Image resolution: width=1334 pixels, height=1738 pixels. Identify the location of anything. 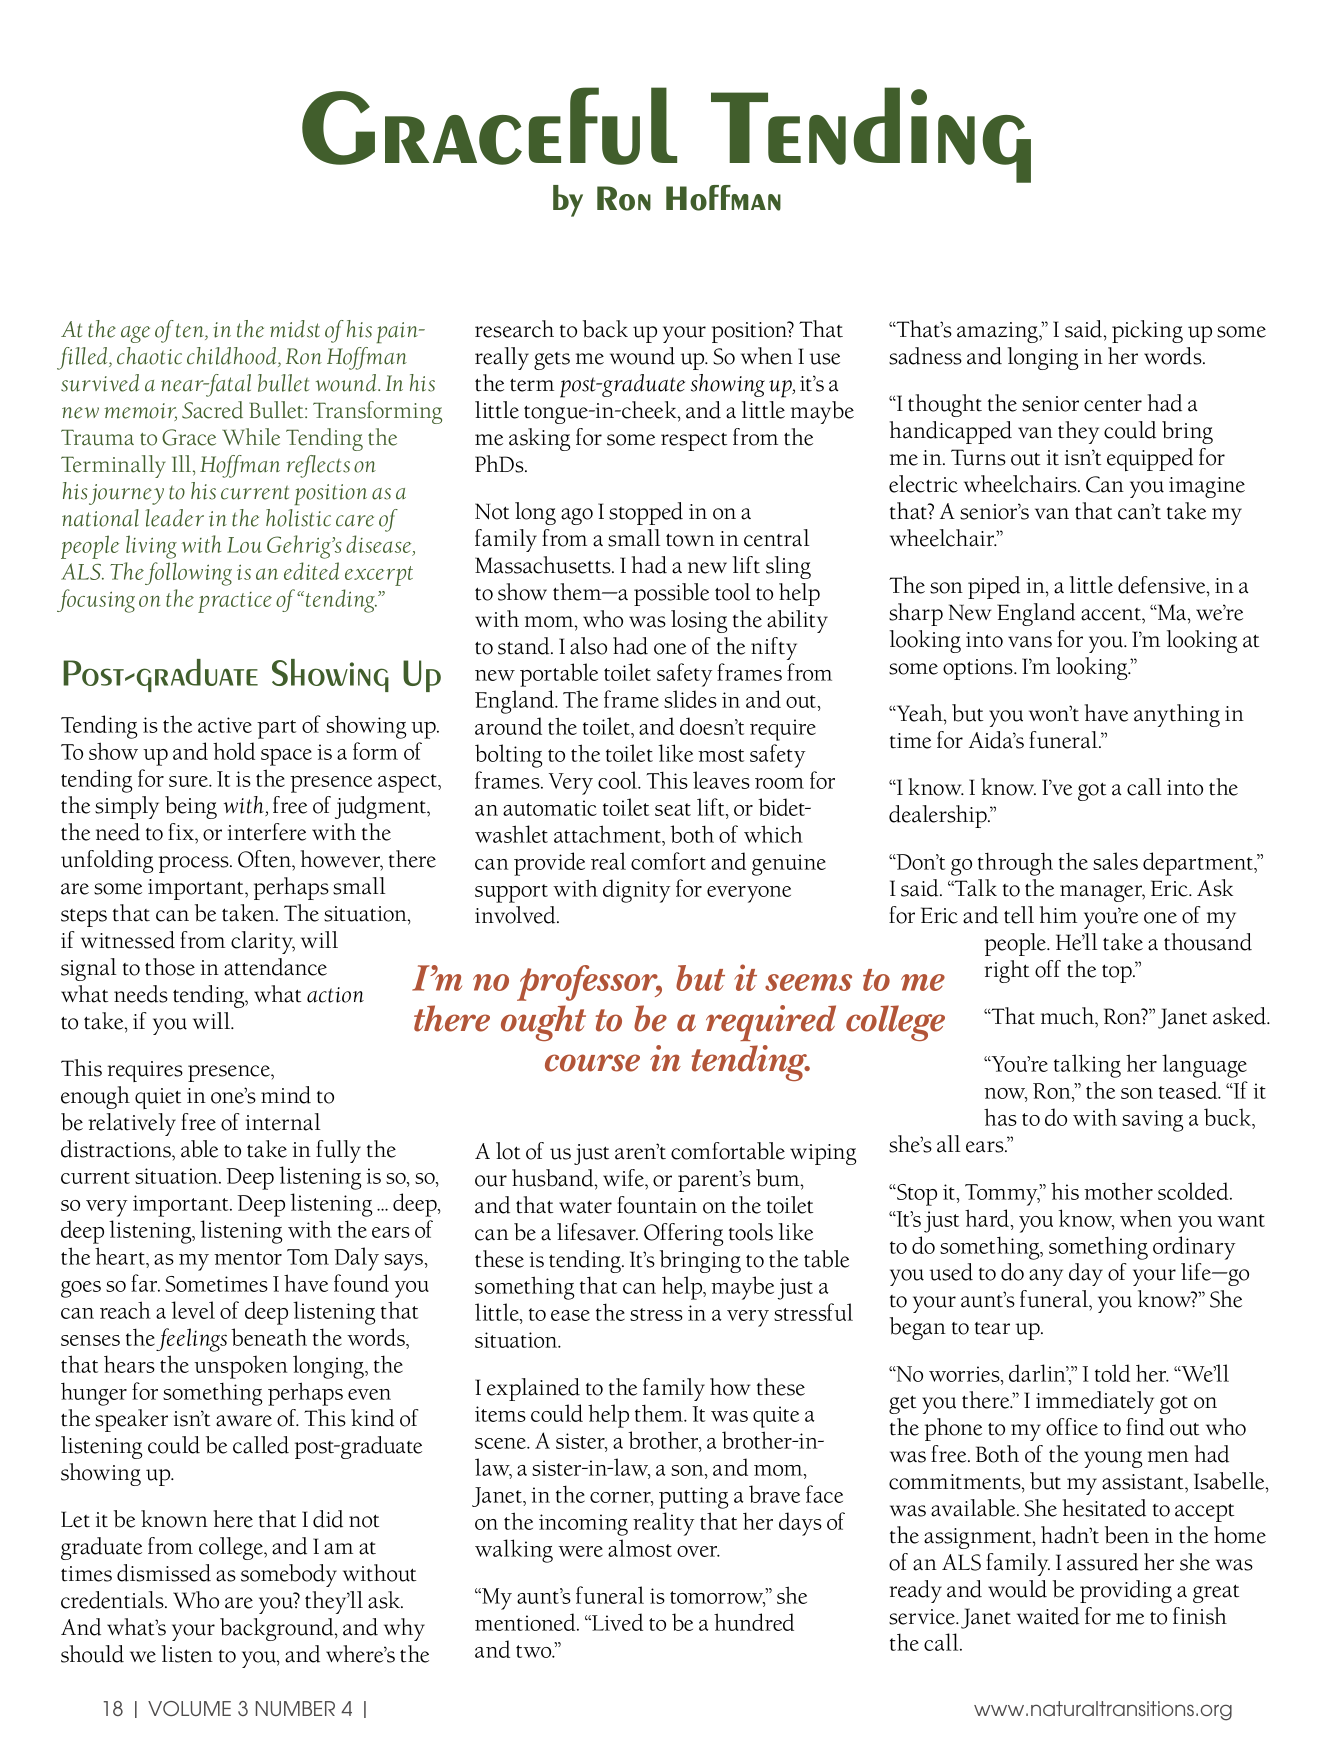
(1177, 715).
